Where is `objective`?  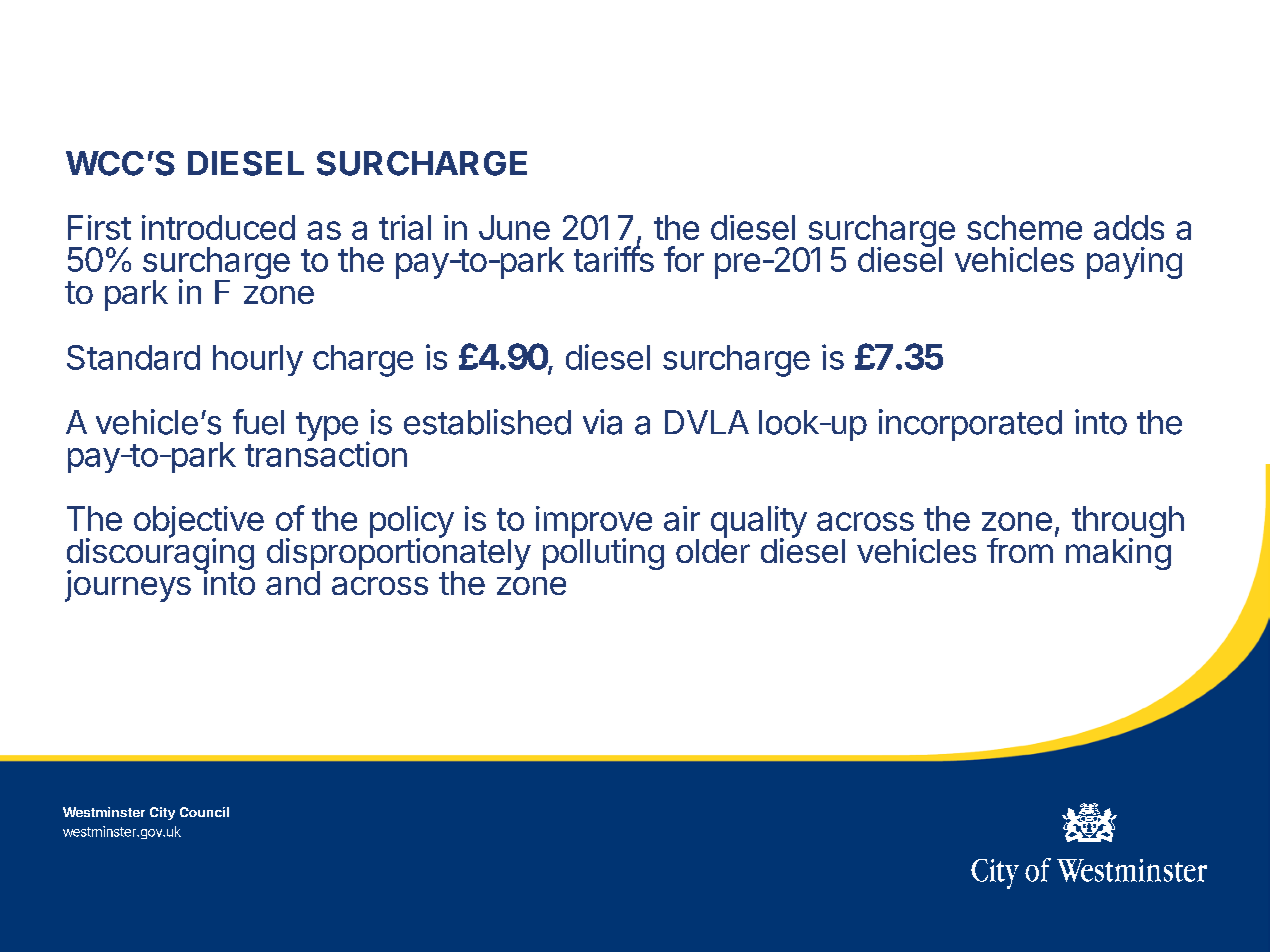
objective is located at coordinates (199, 523).
